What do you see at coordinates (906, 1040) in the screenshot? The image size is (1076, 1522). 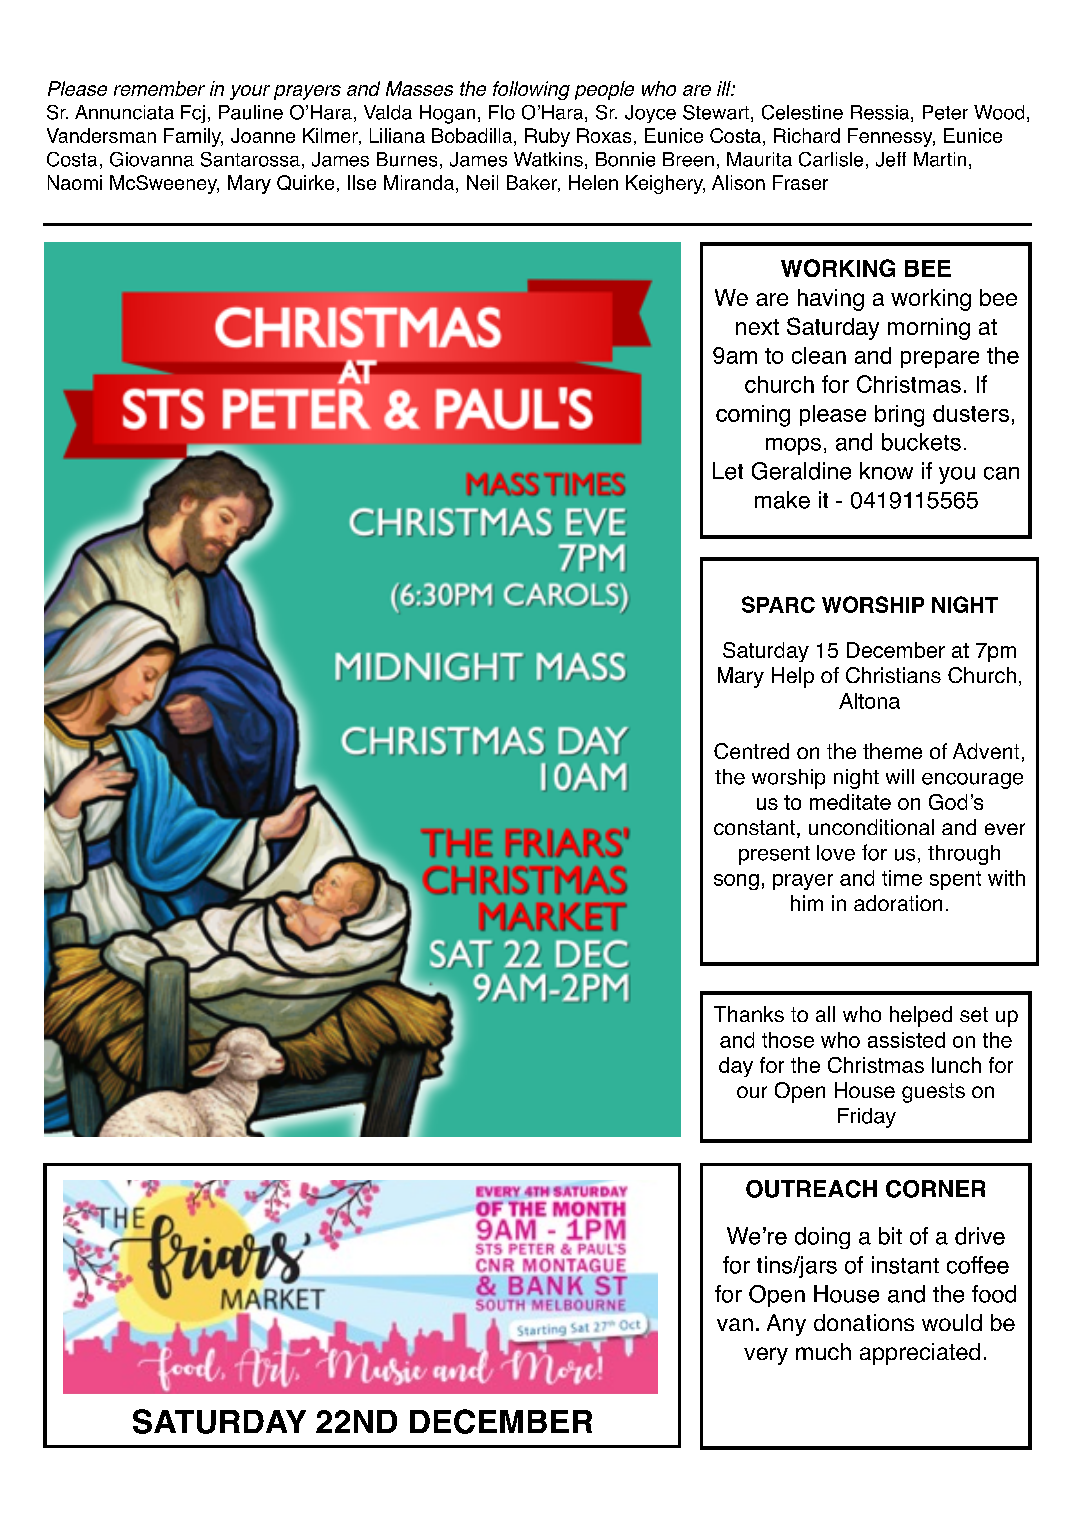 I see `assisted` at bounding box center [906, 1040].
